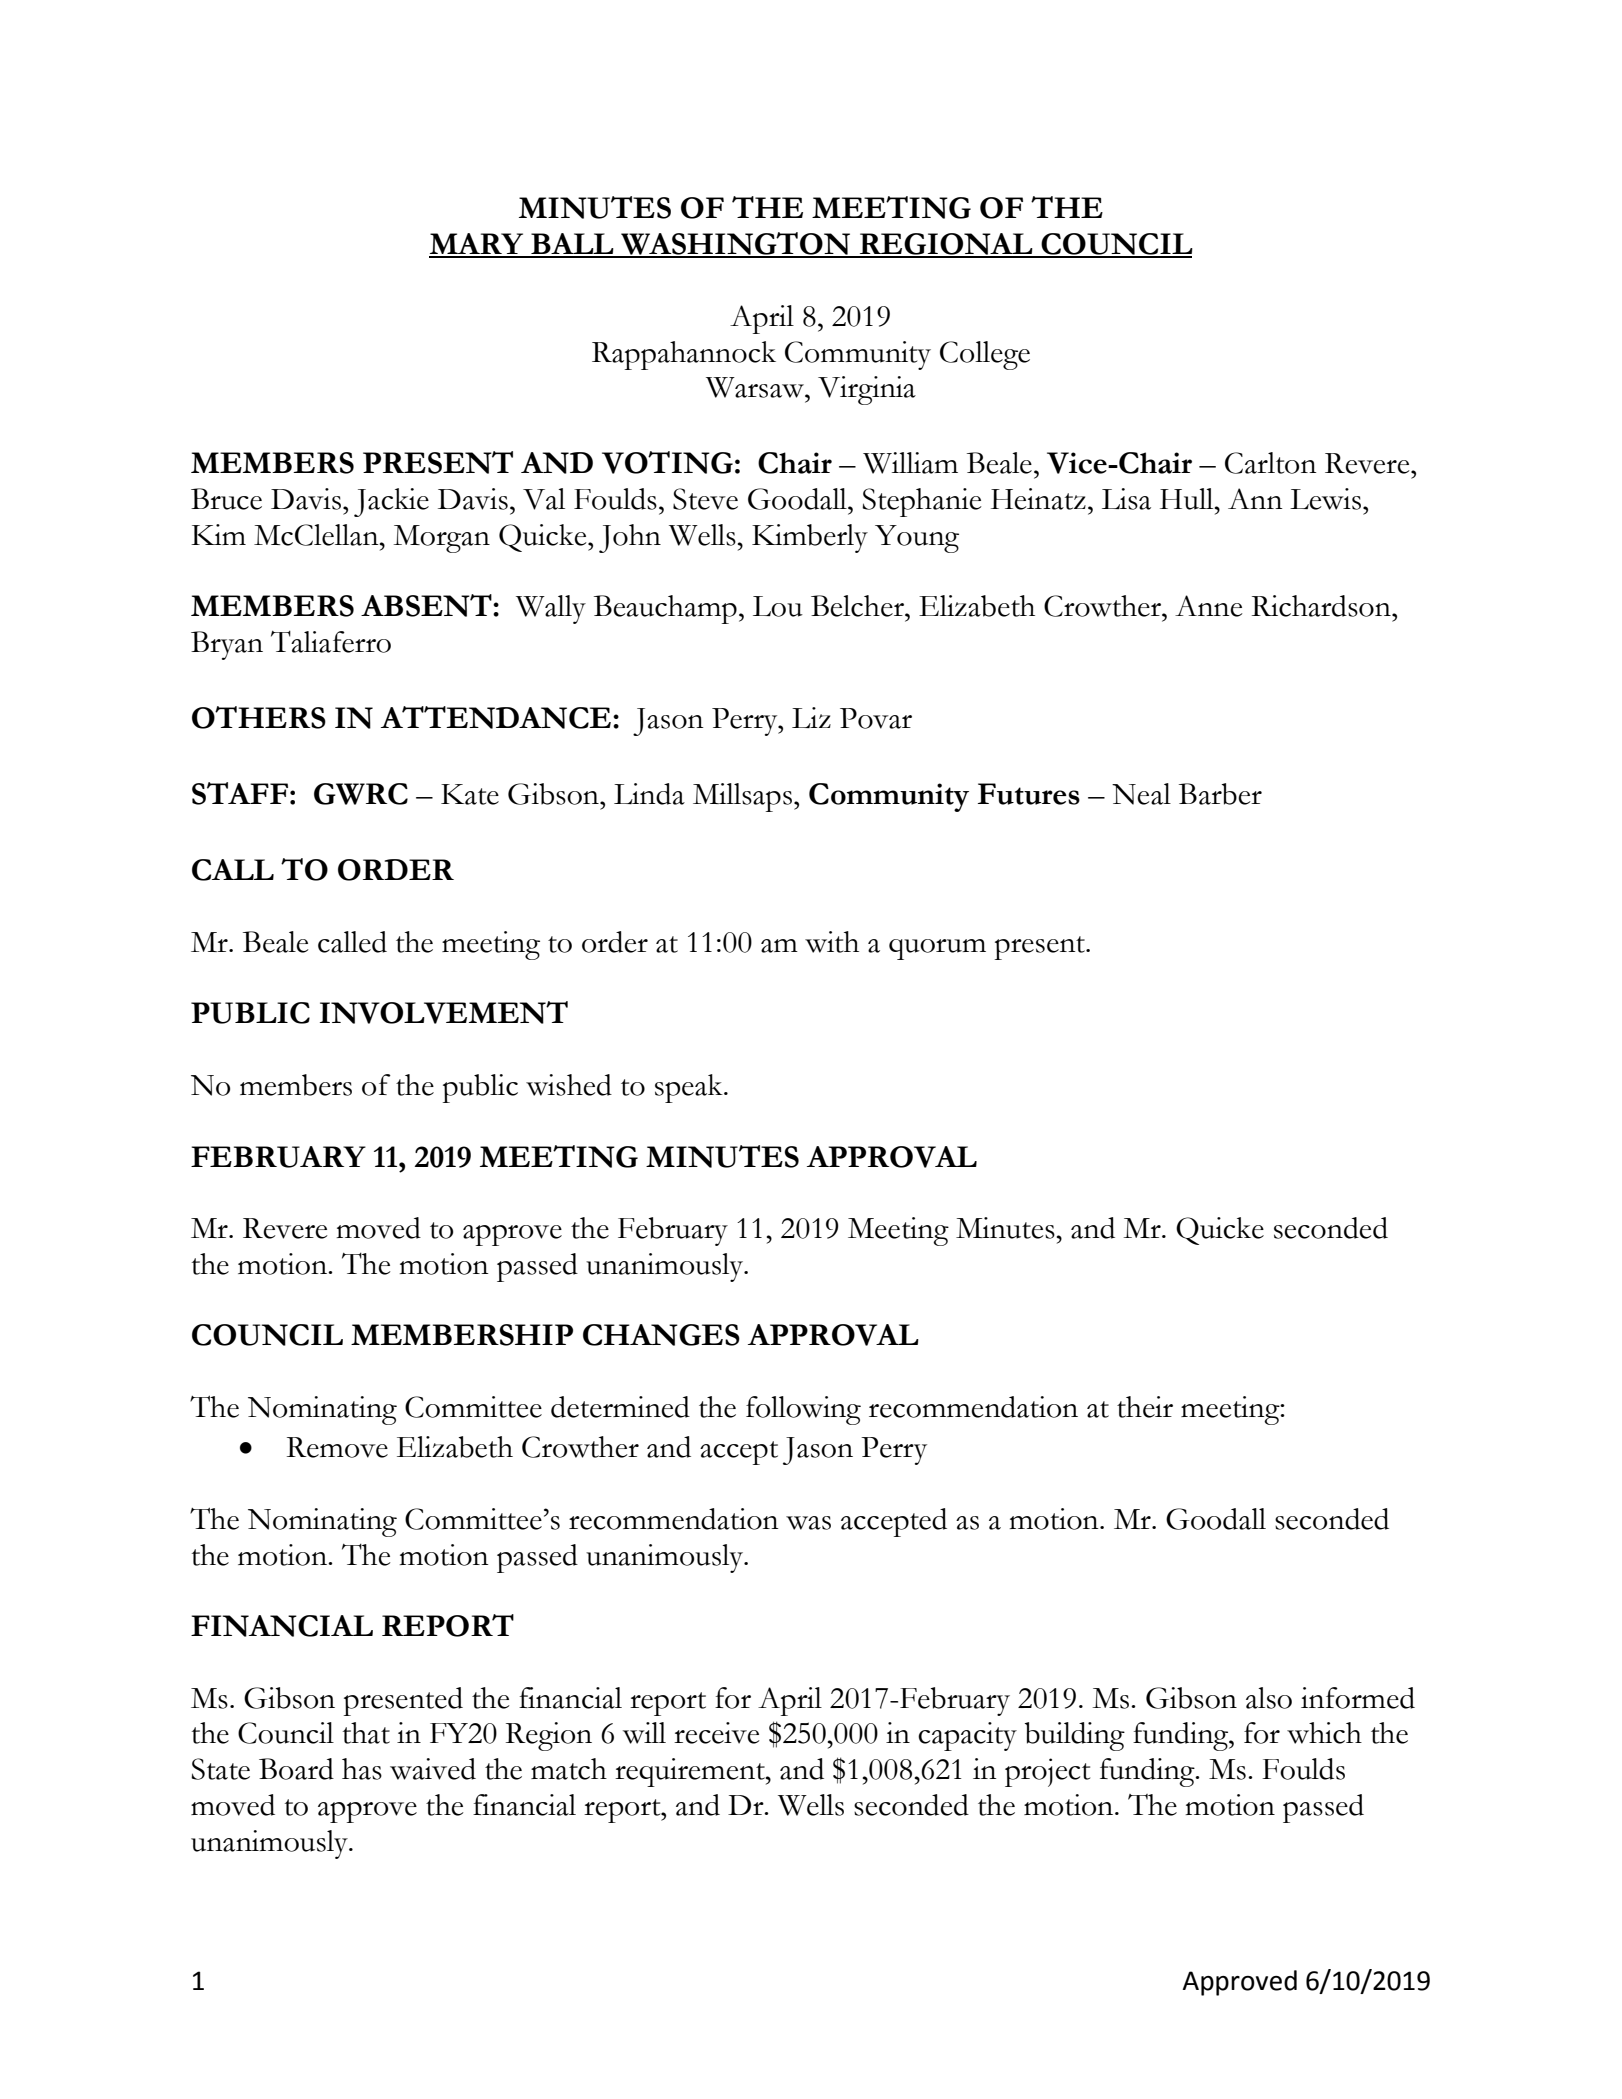  What do you see at coordinates (735, 244) in the screenshot?
I see `WASHINGTON` at bounding box center [735, 244].
